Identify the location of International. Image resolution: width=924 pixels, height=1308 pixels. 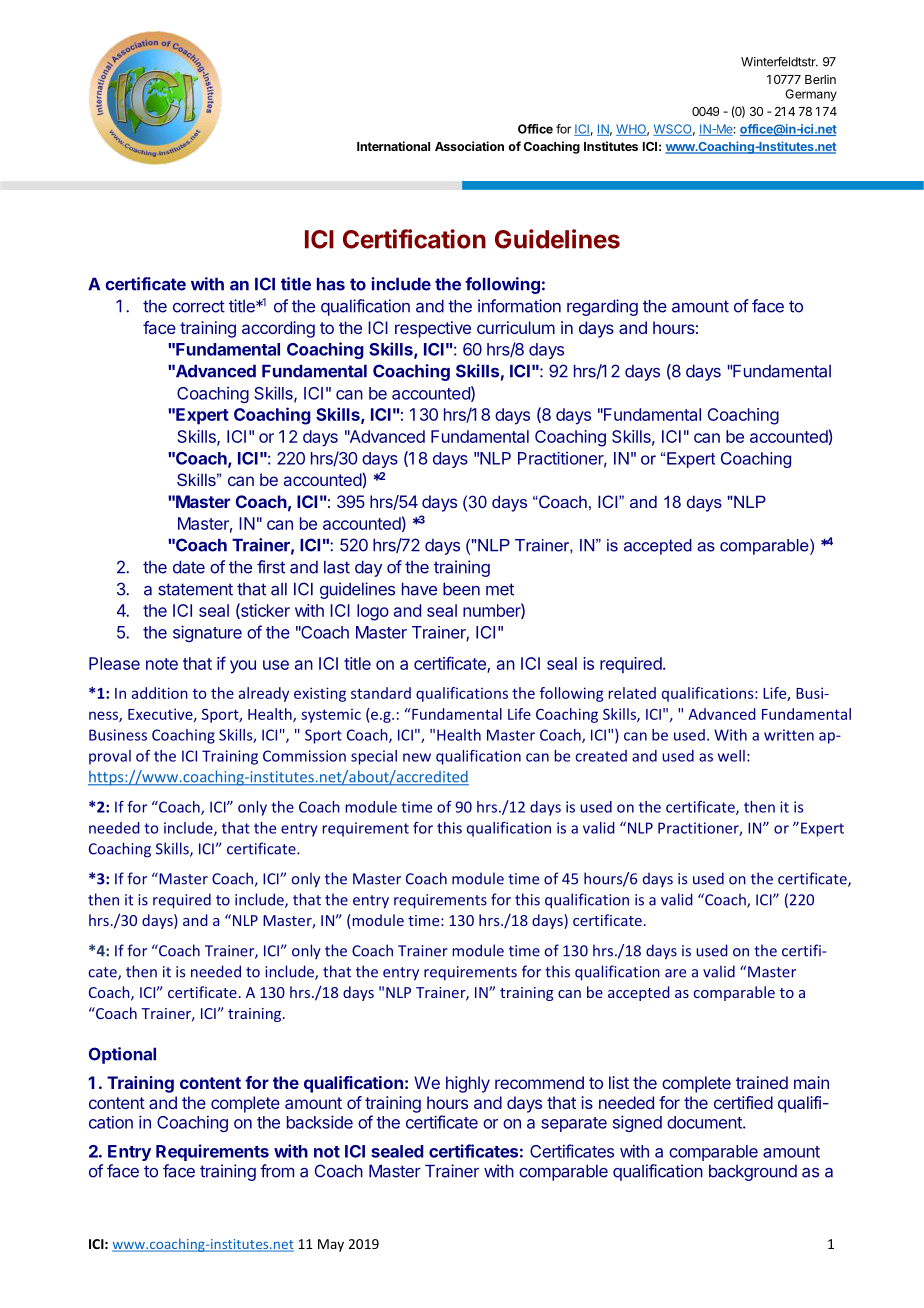
(393, 146).
